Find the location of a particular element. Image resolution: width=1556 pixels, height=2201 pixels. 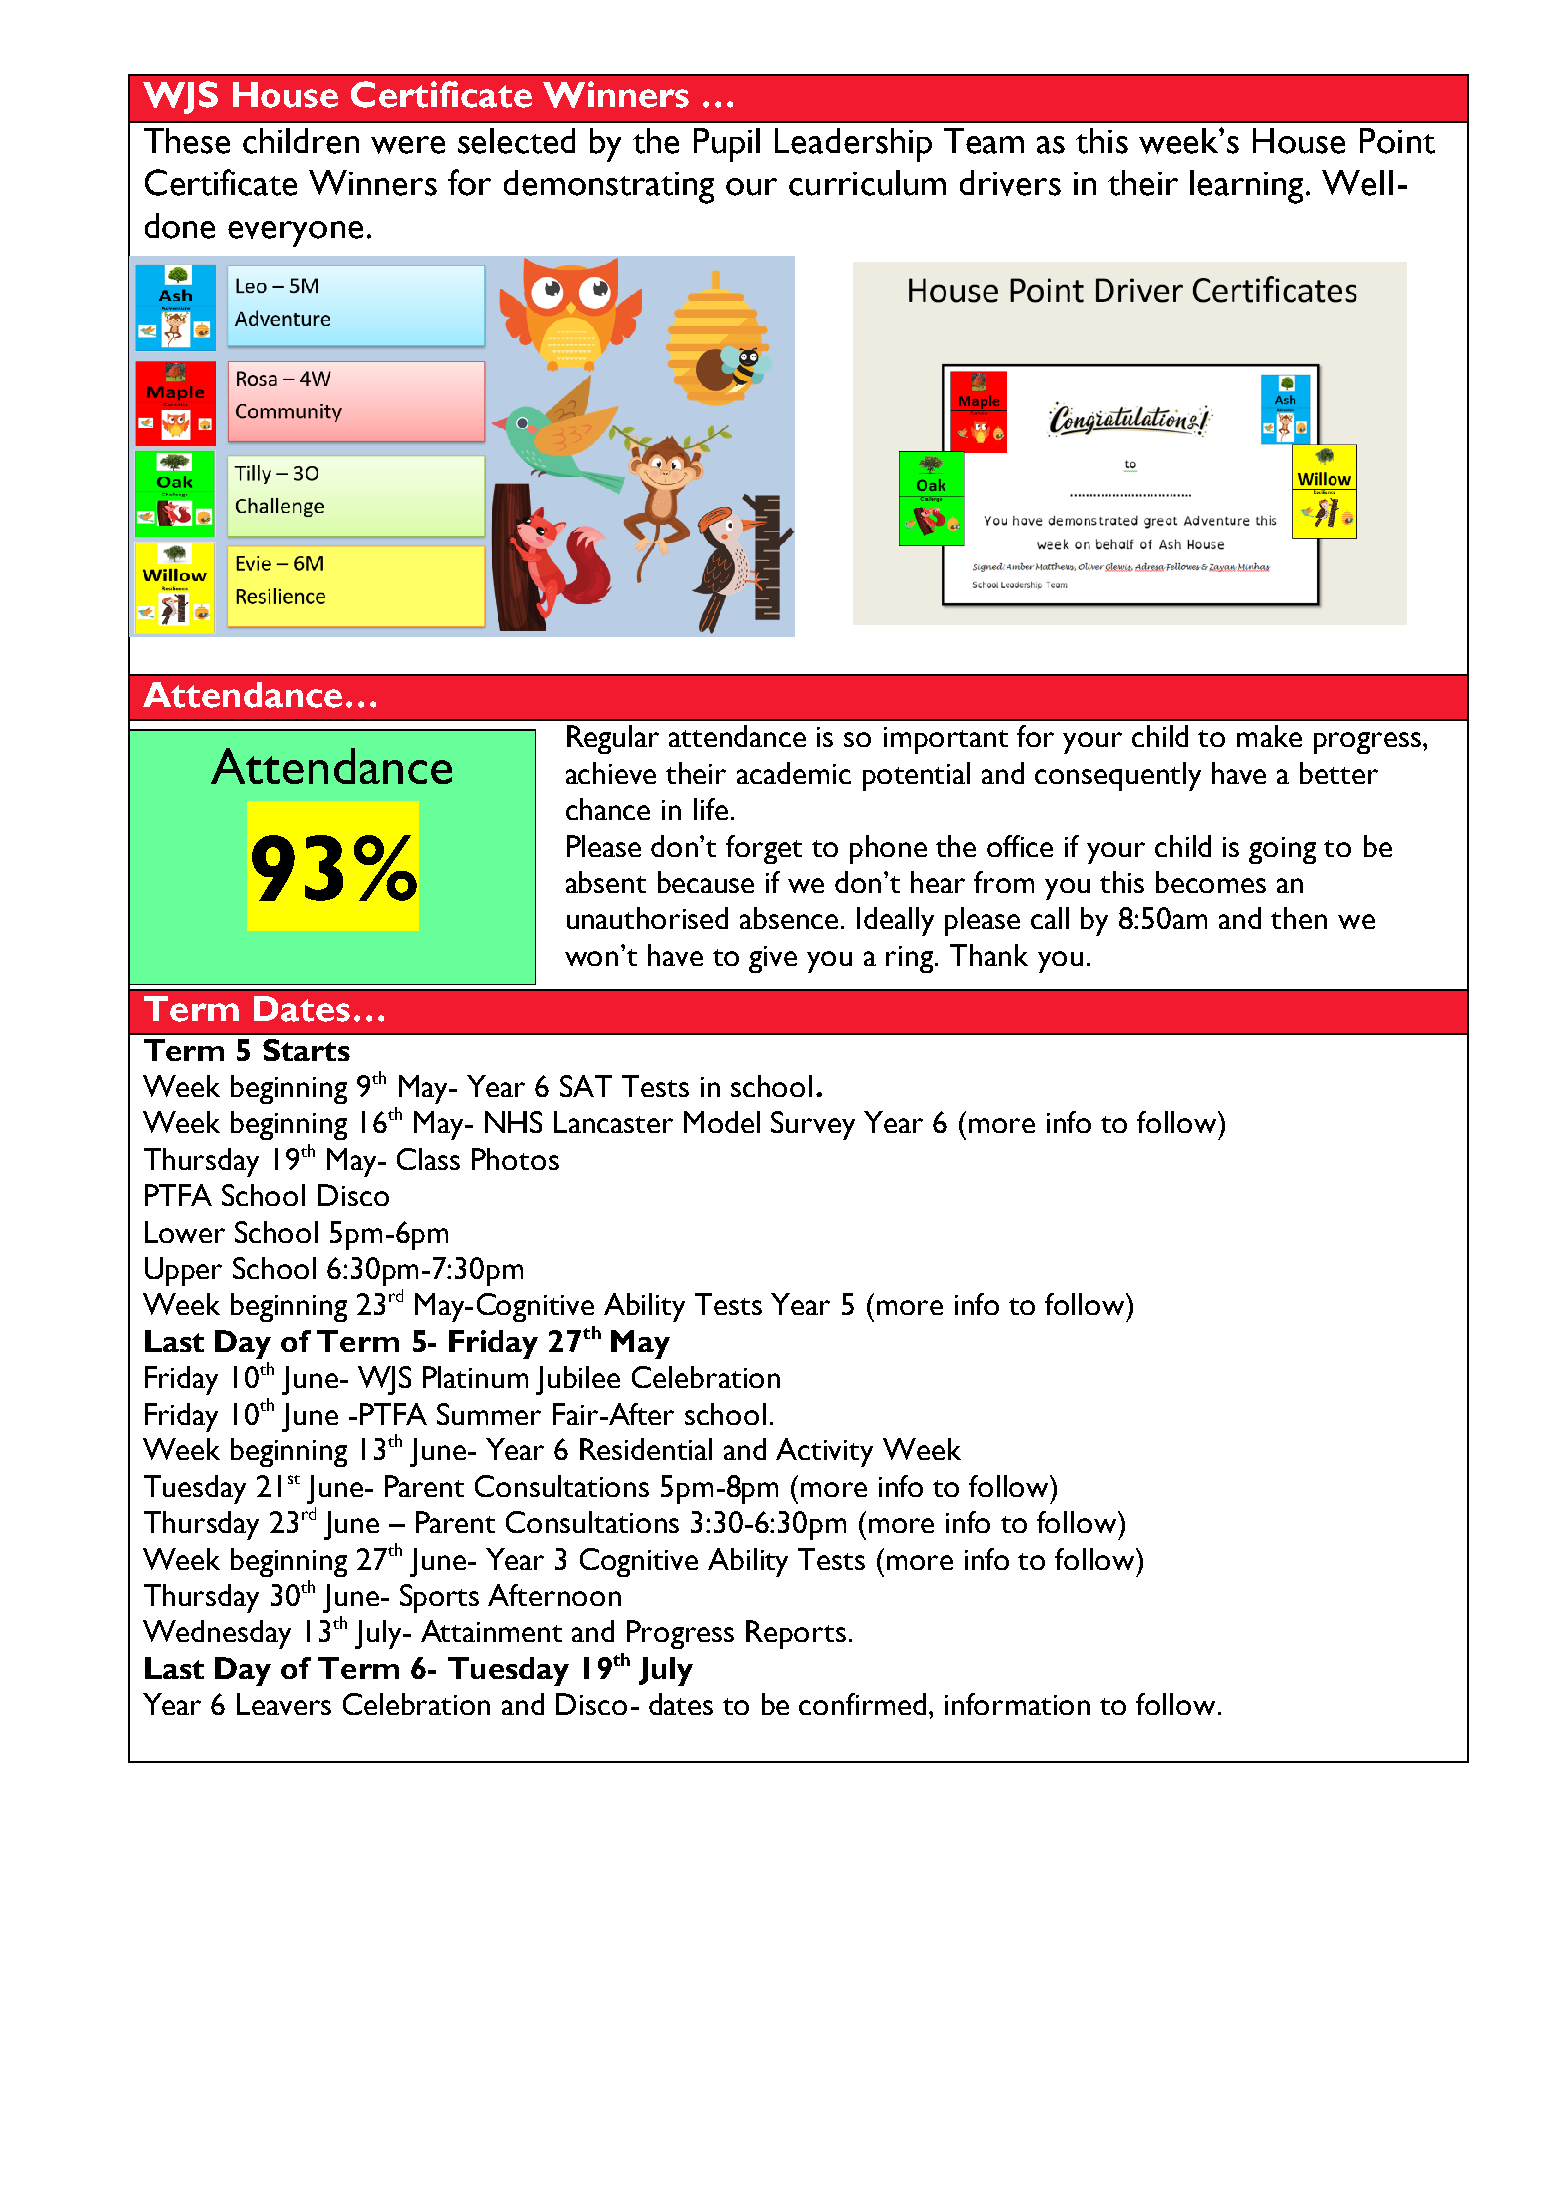

Leavers is located at coordinates (284, 1704).
